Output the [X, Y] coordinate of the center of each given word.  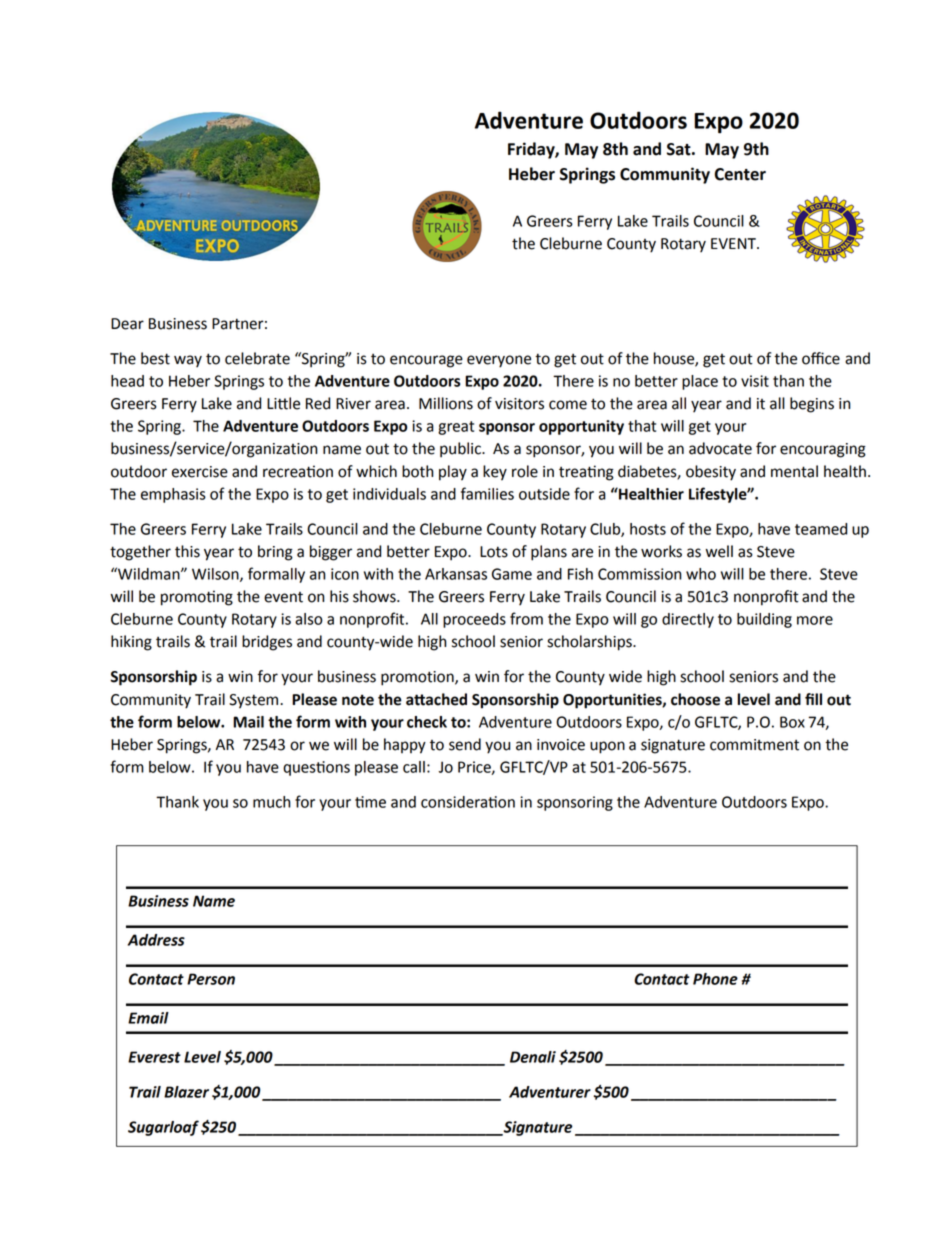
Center [740, 174]
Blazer [186, 1092]
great [456, 428]
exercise [200, 472]
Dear [127, 324]
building [764, 620]
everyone [499, 361]
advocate [720, 448]
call [414, 767]
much [271, 802]
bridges [267, 643]
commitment [754, 745]
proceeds [474, 620]
